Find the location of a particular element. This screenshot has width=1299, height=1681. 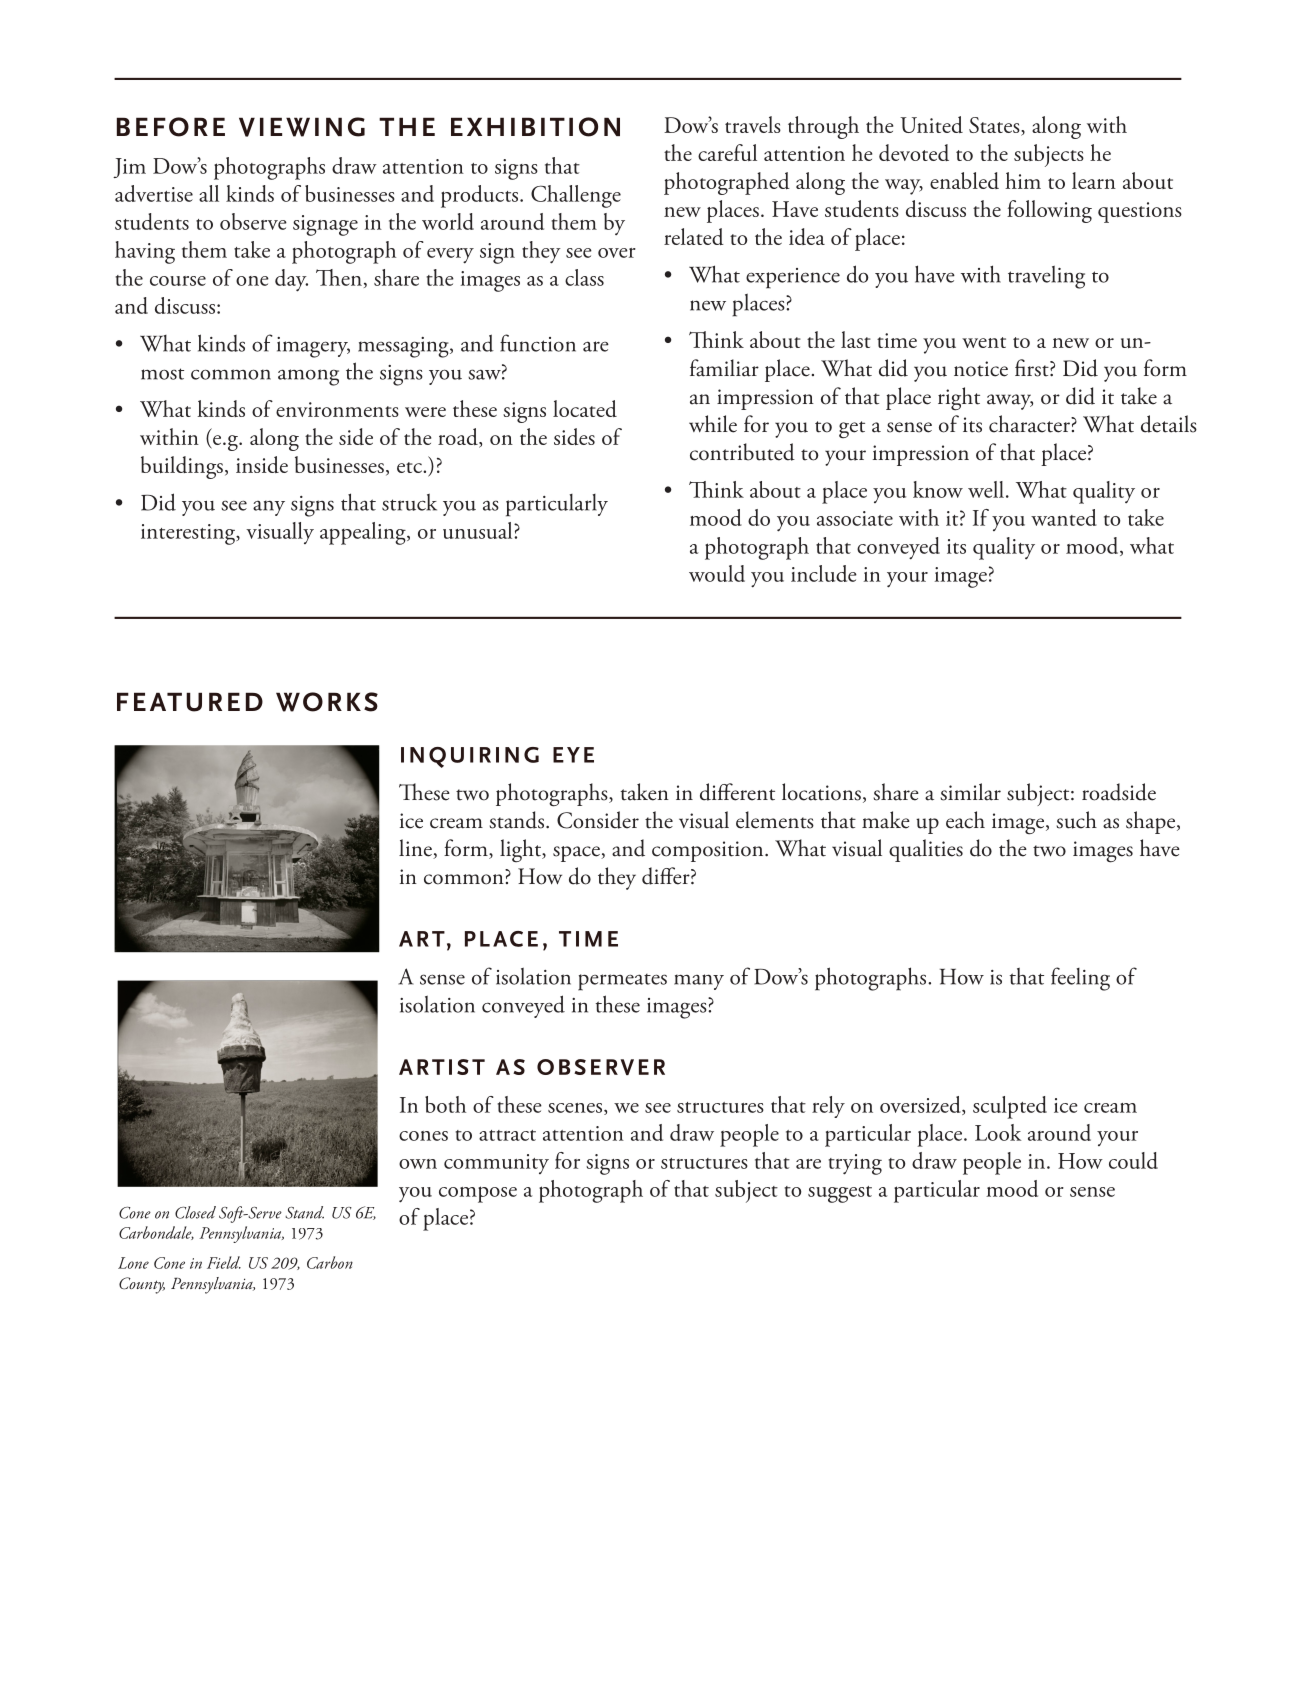

Field is located at coordinates (224, 1262).
